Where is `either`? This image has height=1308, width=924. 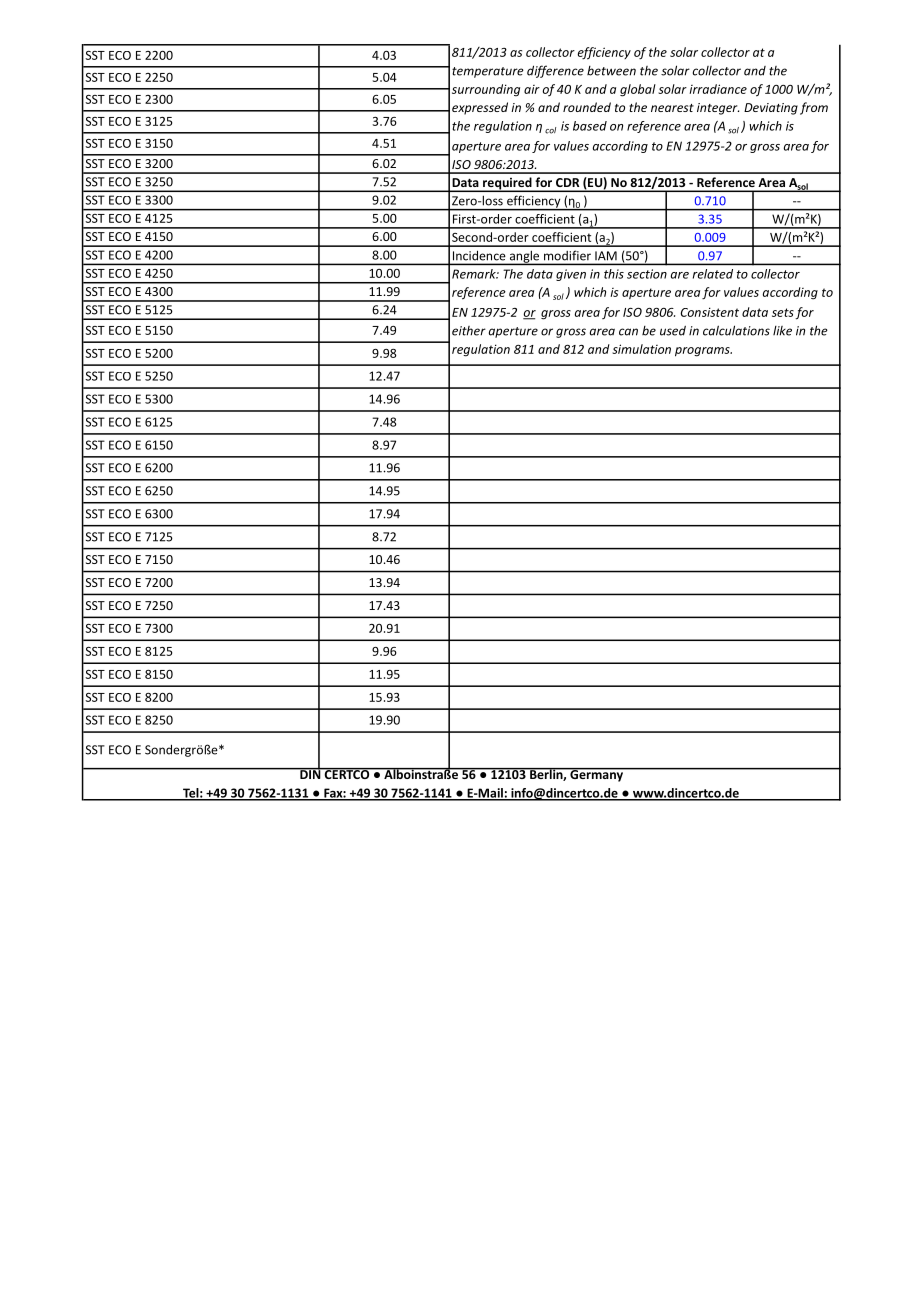 either is located at coordinates (469, 331).
